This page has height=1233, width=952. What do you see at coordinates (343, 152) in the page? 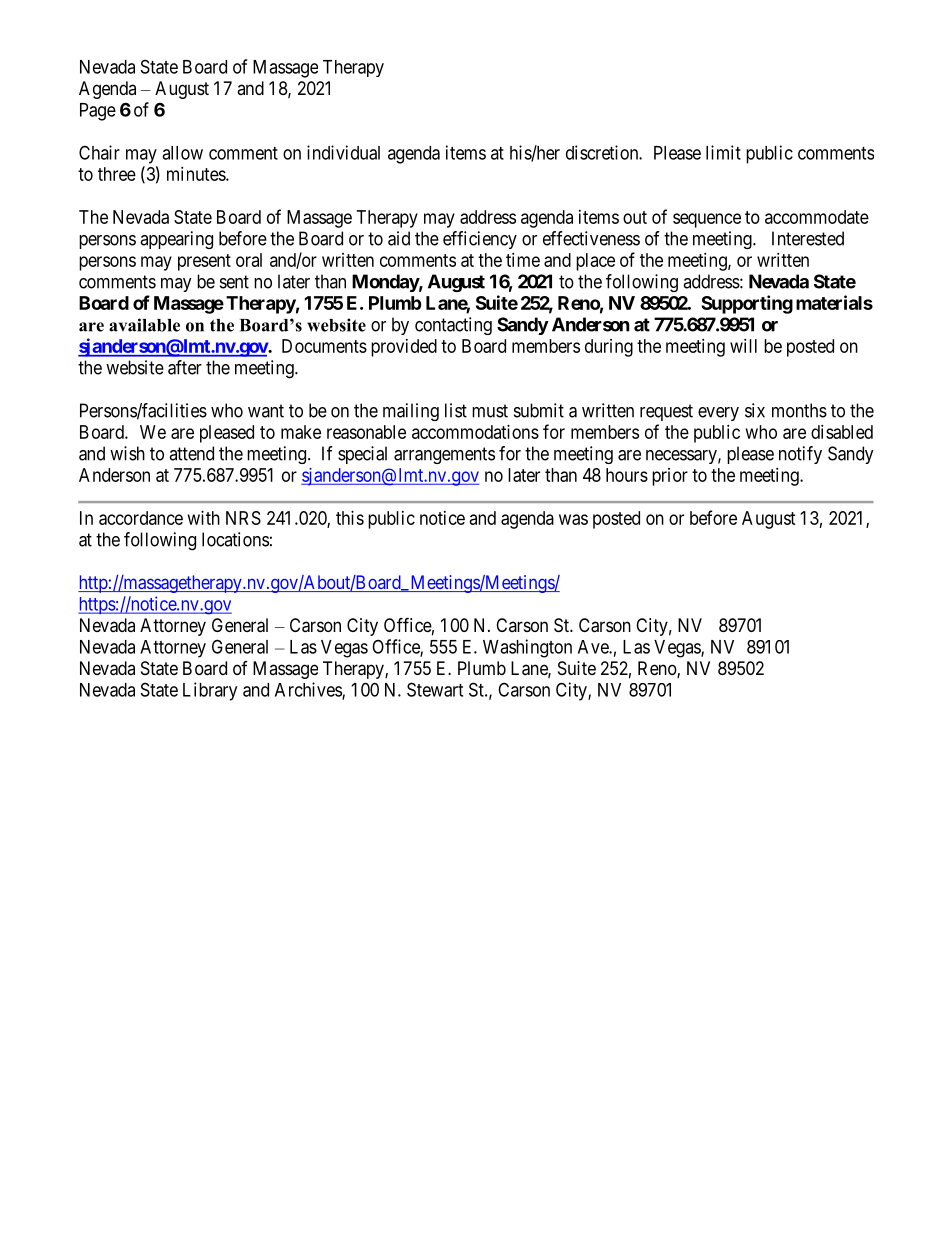
I see `individual` at bounding box center [343, 152].
